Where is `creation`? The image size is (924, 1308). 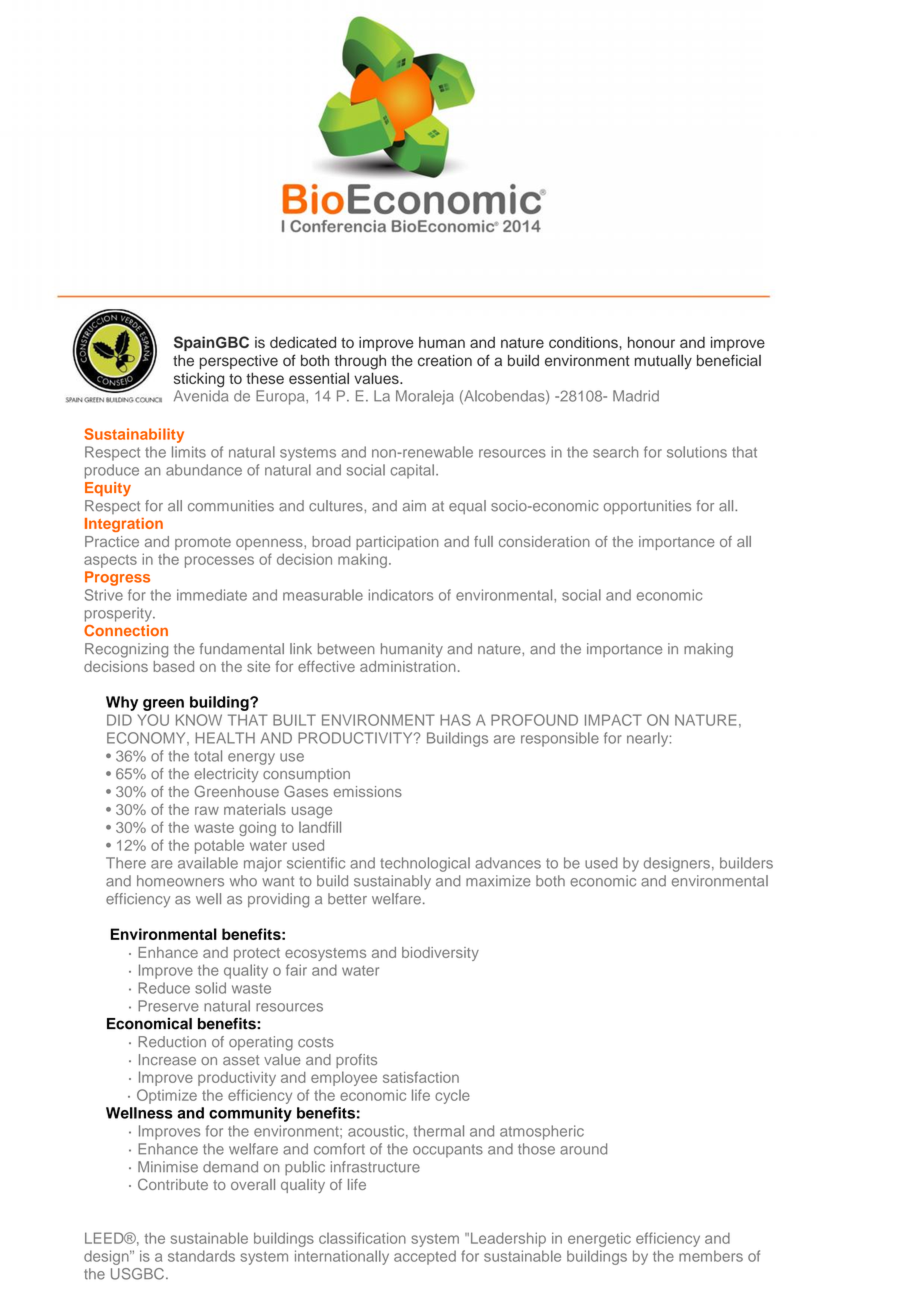
creation is located at coordinates (445, 361).
